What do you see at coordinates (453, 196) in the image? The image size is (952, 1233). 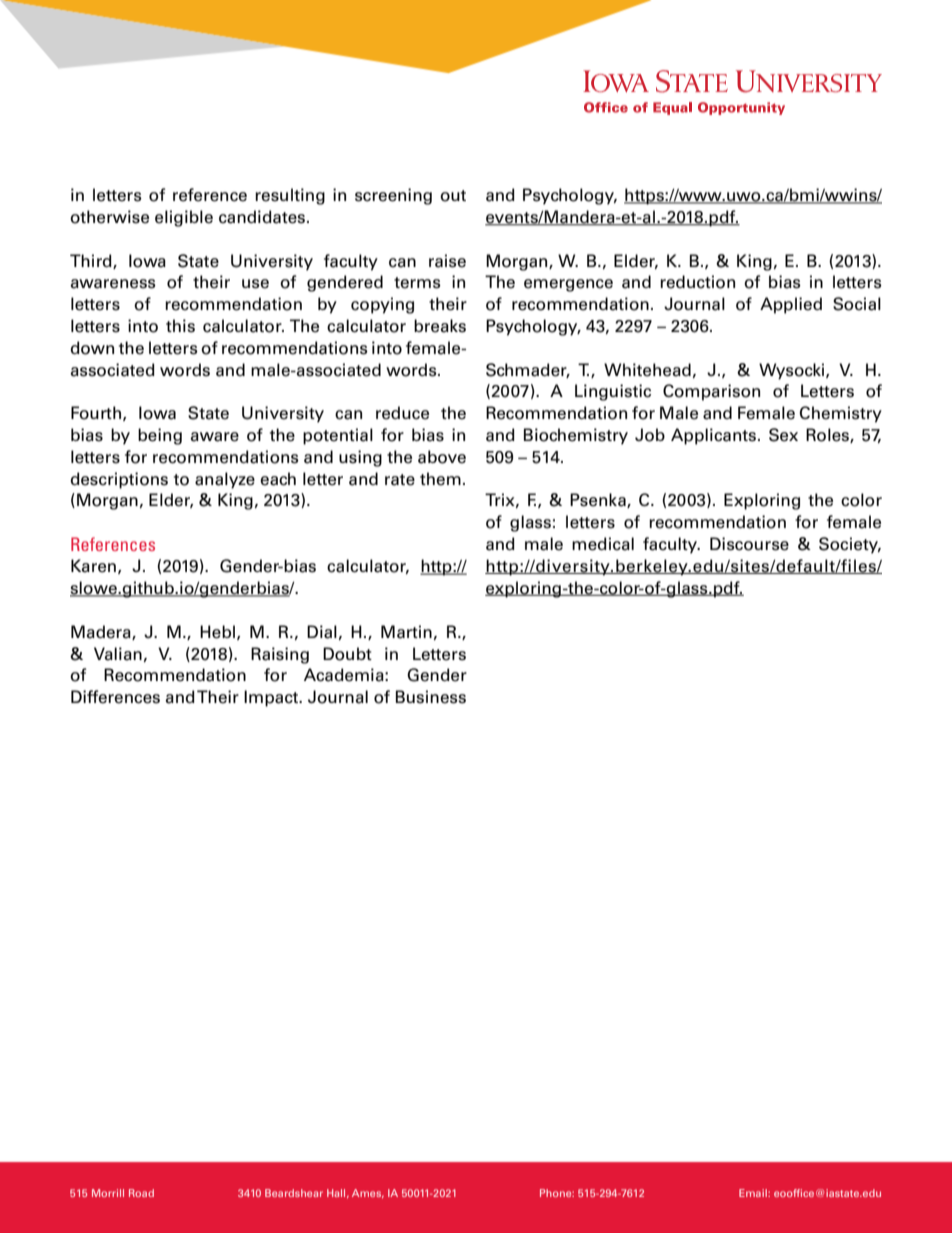 I see `out` at bounding box center [453, 196].
